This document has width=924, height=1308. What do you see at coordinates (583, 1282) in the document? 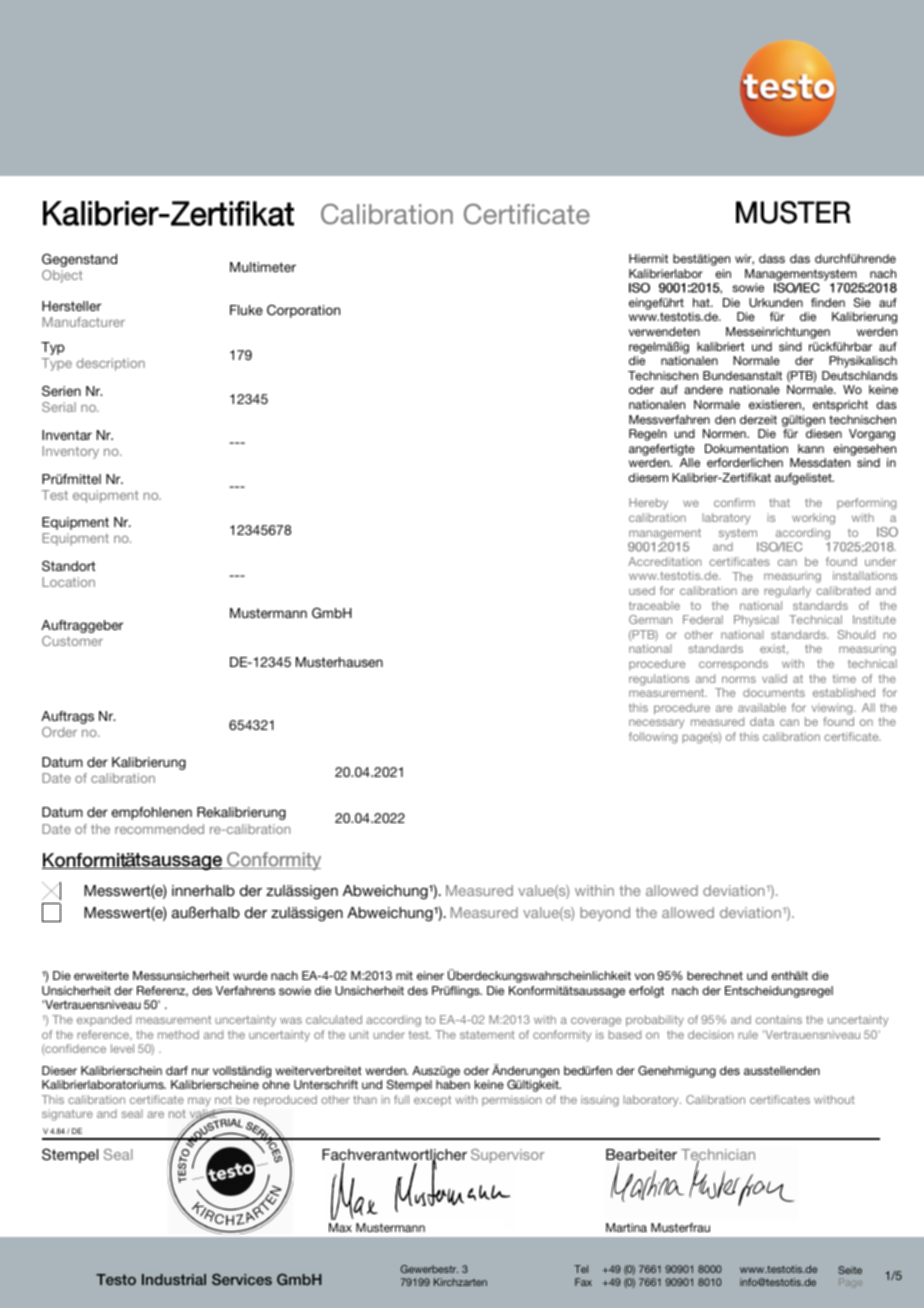
I see `Fax` at bounding box center [583, 1282].
